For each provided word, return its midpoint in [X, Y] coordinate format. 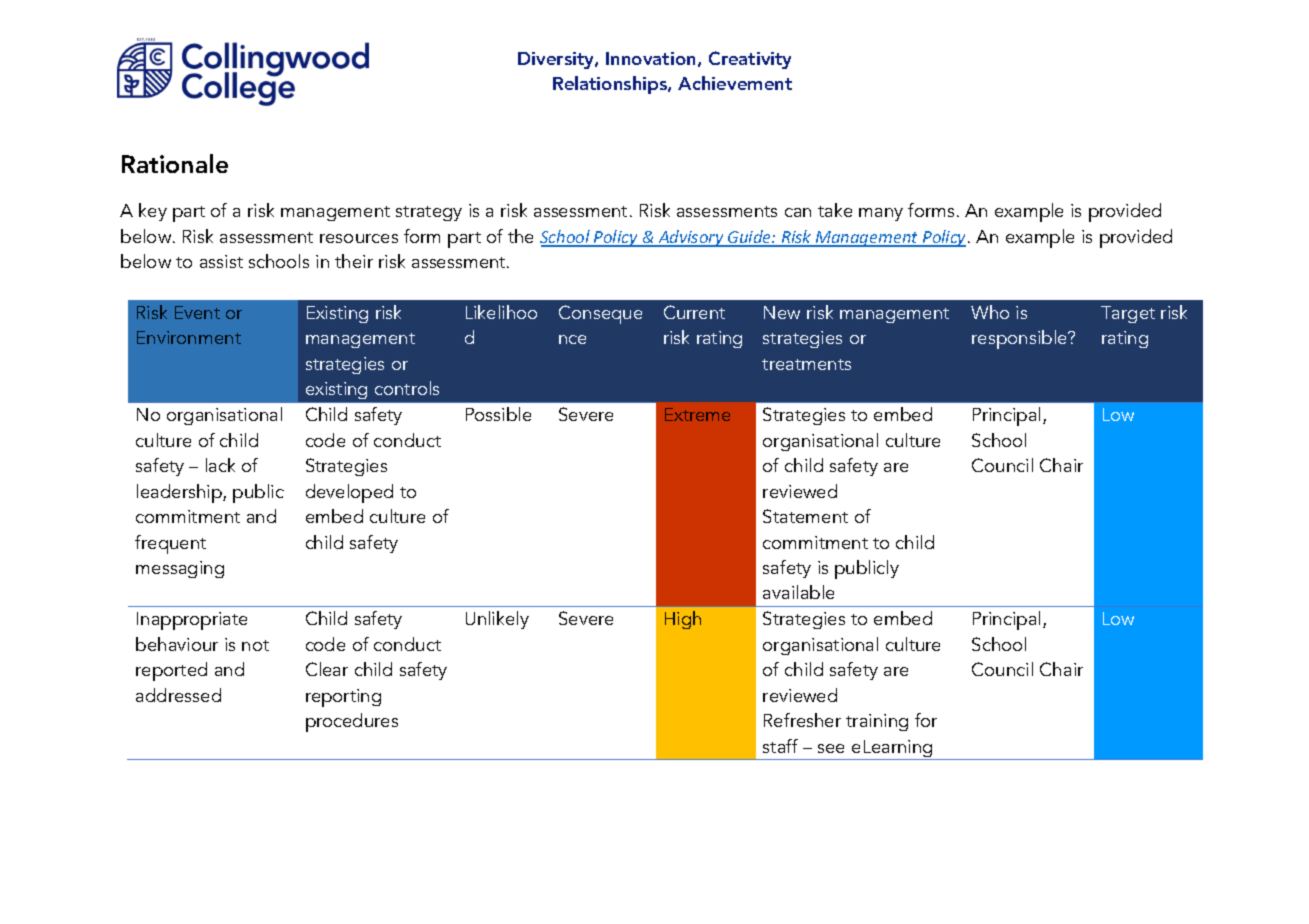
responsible [1020, 339]
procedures [352, 722]
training [877, 722]
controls [407, 388]
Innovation [650, 58]
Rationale [175, 163]
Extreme [697, 414]
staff [780, 746]
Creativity [750, 60]
